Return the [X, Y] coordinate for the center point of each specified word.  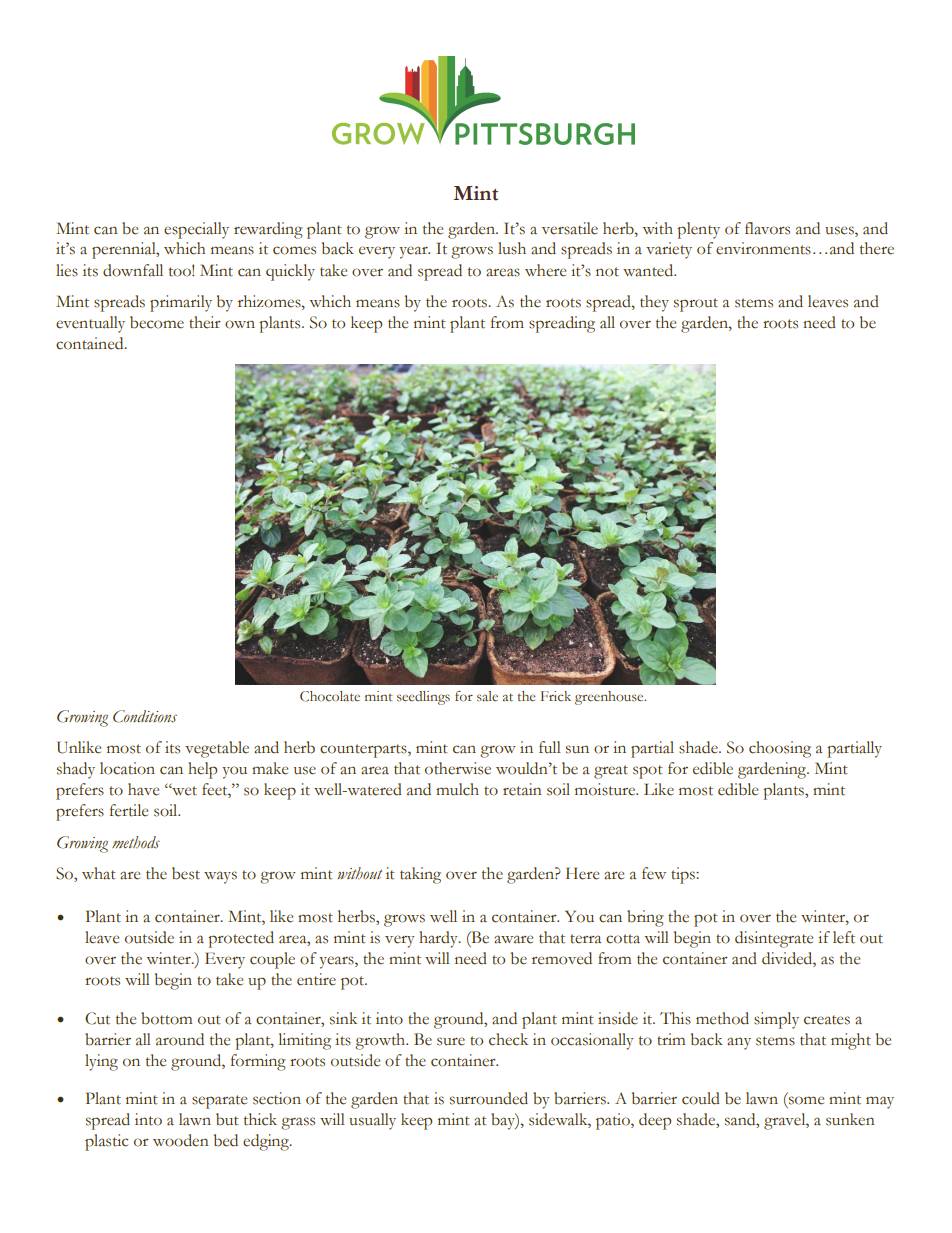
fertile [129, 810]
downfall [133, 270]
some [806, 1100]
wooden [181, 1140]
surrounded [489, 1098]
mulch [457, 789]
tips [684, 875]
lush [512, 248]
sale [487, 696]
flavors [767, 228]
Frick [556, 696]
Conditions [145, 716]
